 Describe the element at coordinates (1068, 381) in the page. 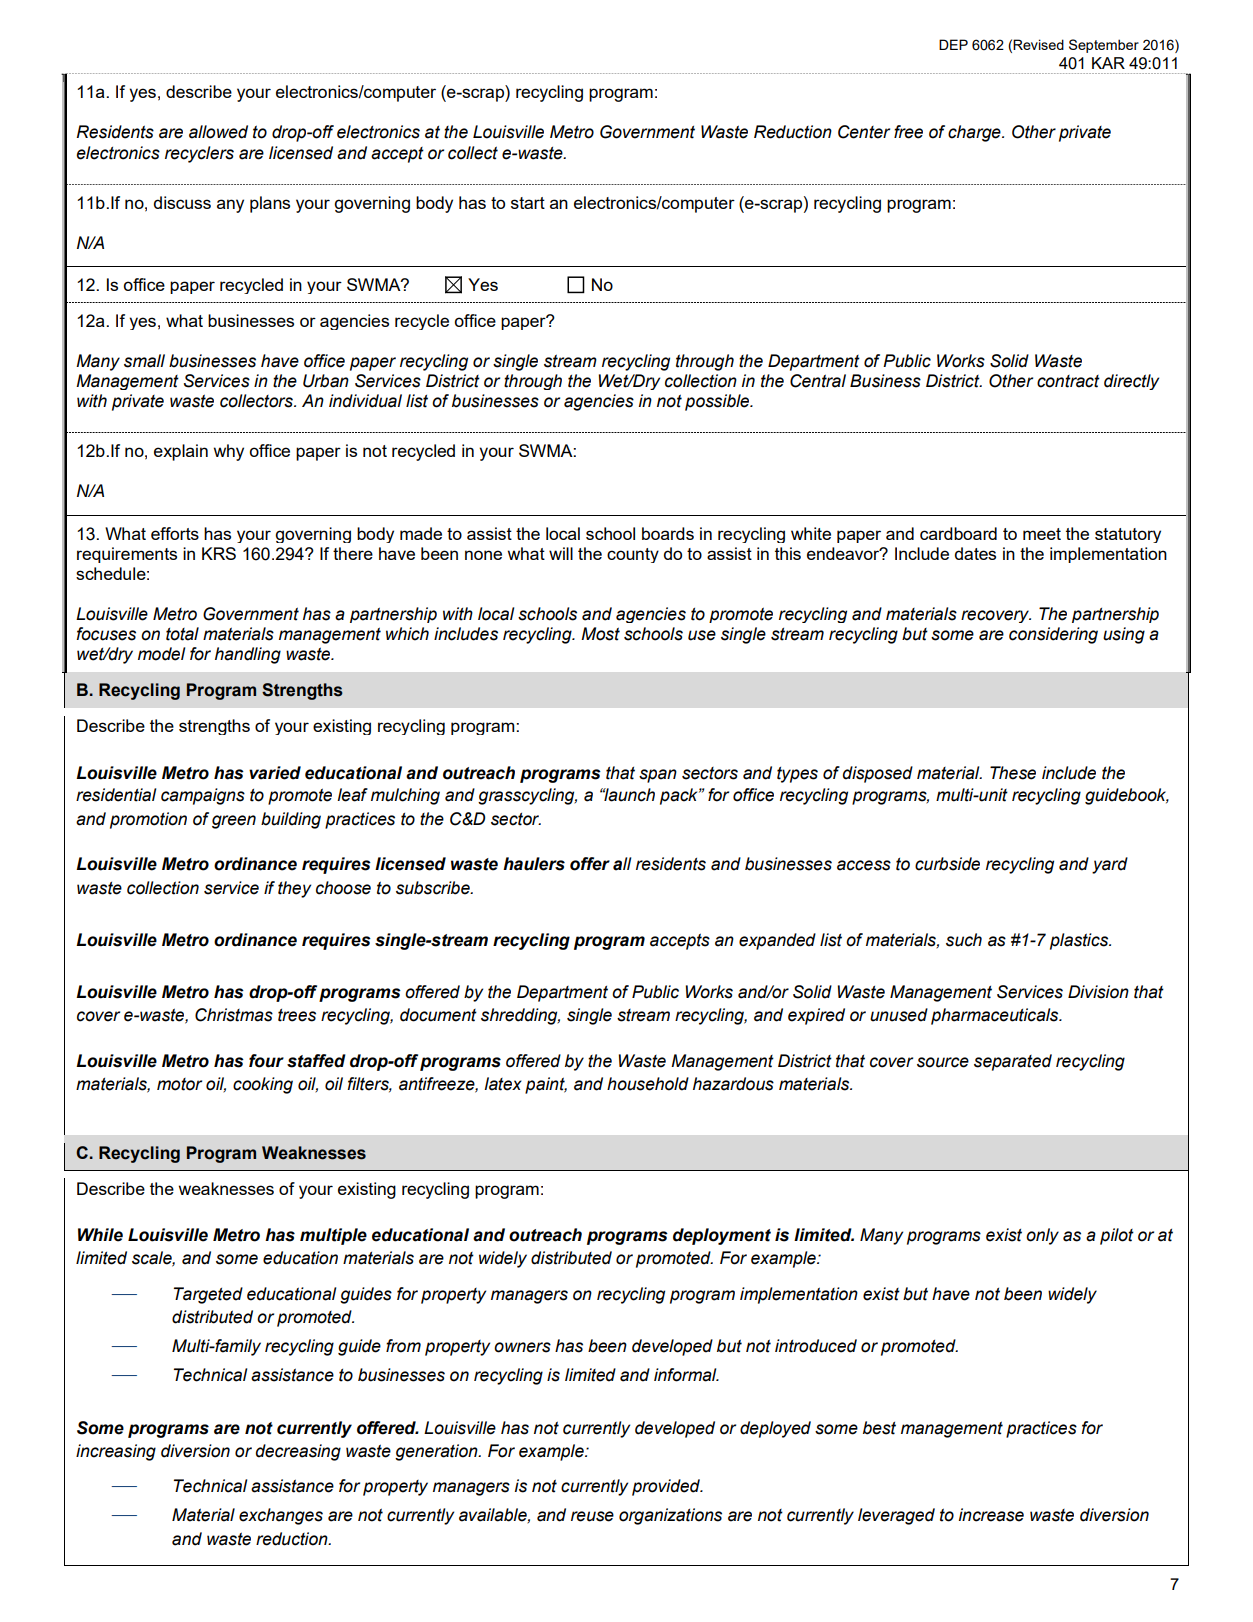

I see `contract` at that location.
